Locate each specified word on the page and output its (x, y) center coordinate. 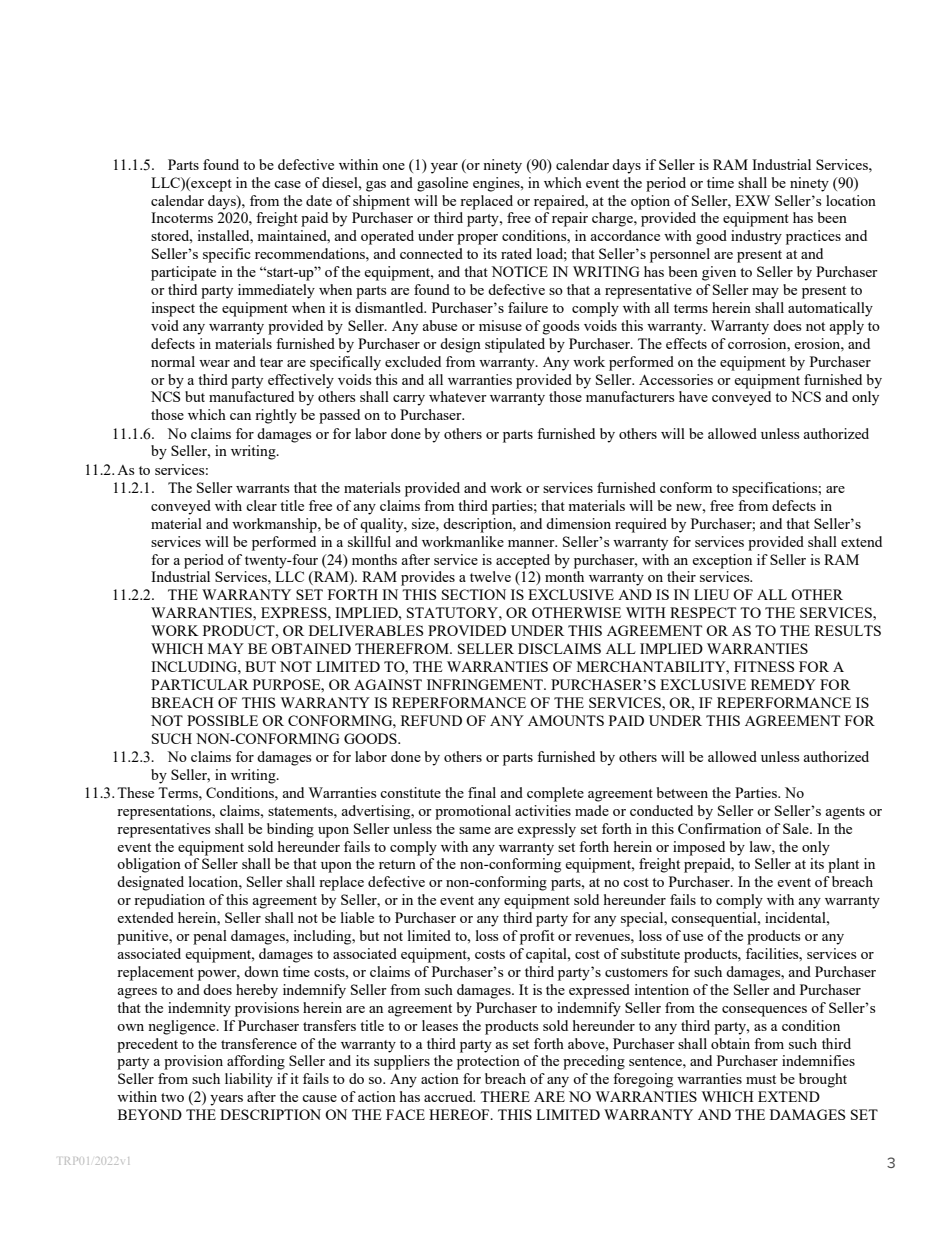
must (761, 1079)
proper (477, 239)
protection (488, 1062)
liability (249, 1080)
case (287, 184)
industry (756, 237)
